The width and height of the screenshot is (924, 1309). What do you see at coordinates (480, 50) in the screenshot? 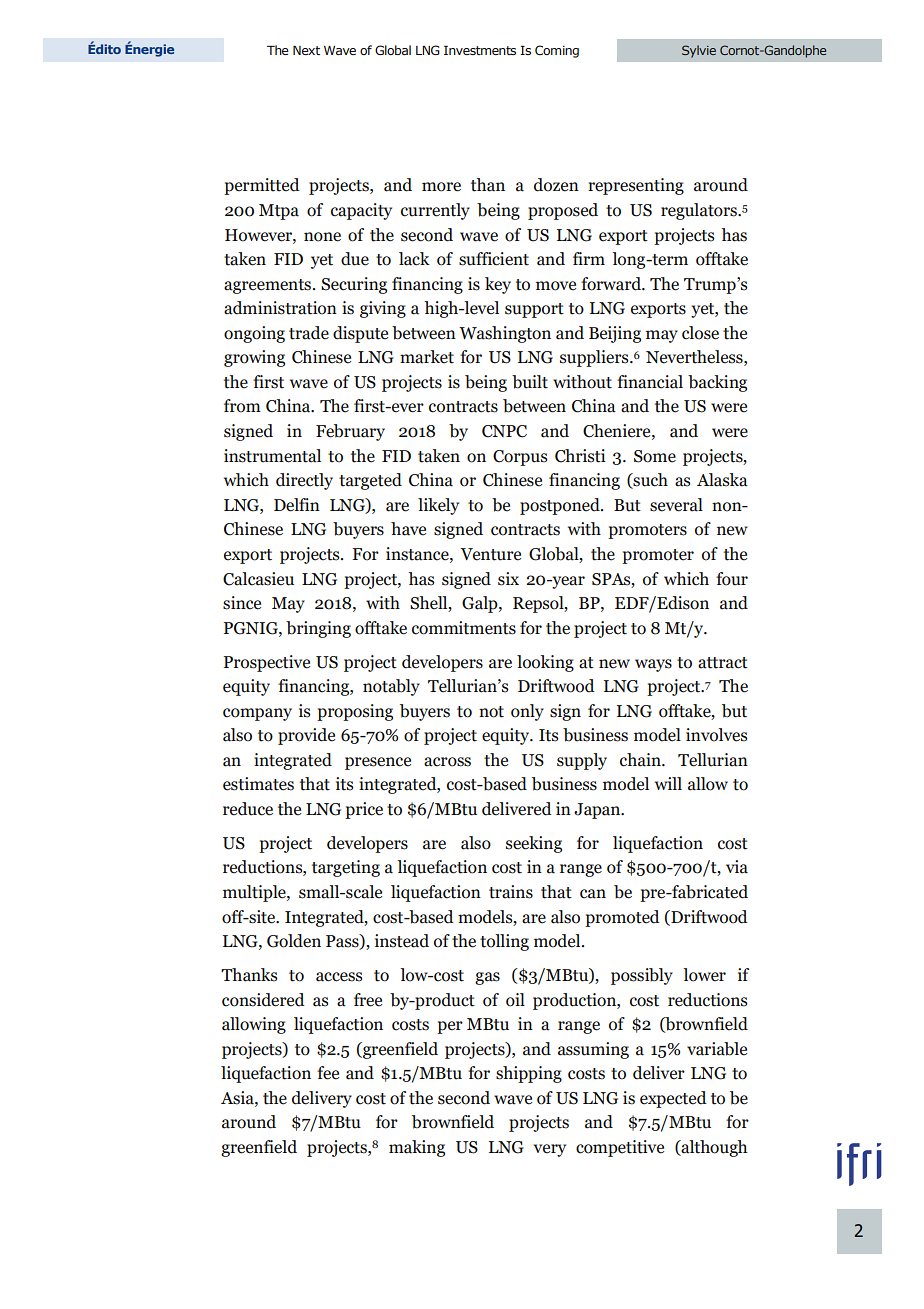
I see `Investments` at bounding box center [480, 50].
